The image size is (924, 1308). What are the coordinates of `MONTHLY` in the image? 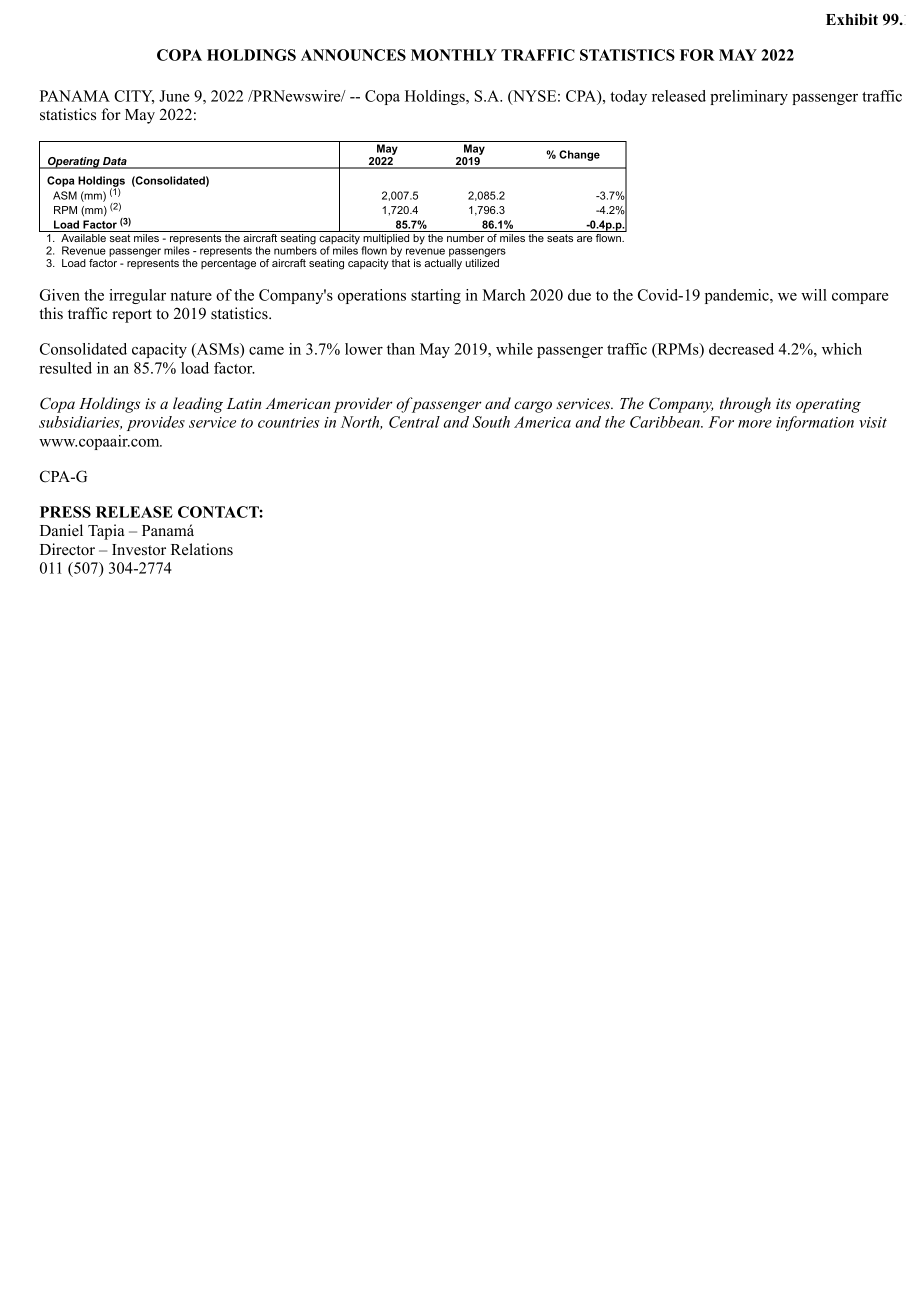 It's located at (454, 55).
